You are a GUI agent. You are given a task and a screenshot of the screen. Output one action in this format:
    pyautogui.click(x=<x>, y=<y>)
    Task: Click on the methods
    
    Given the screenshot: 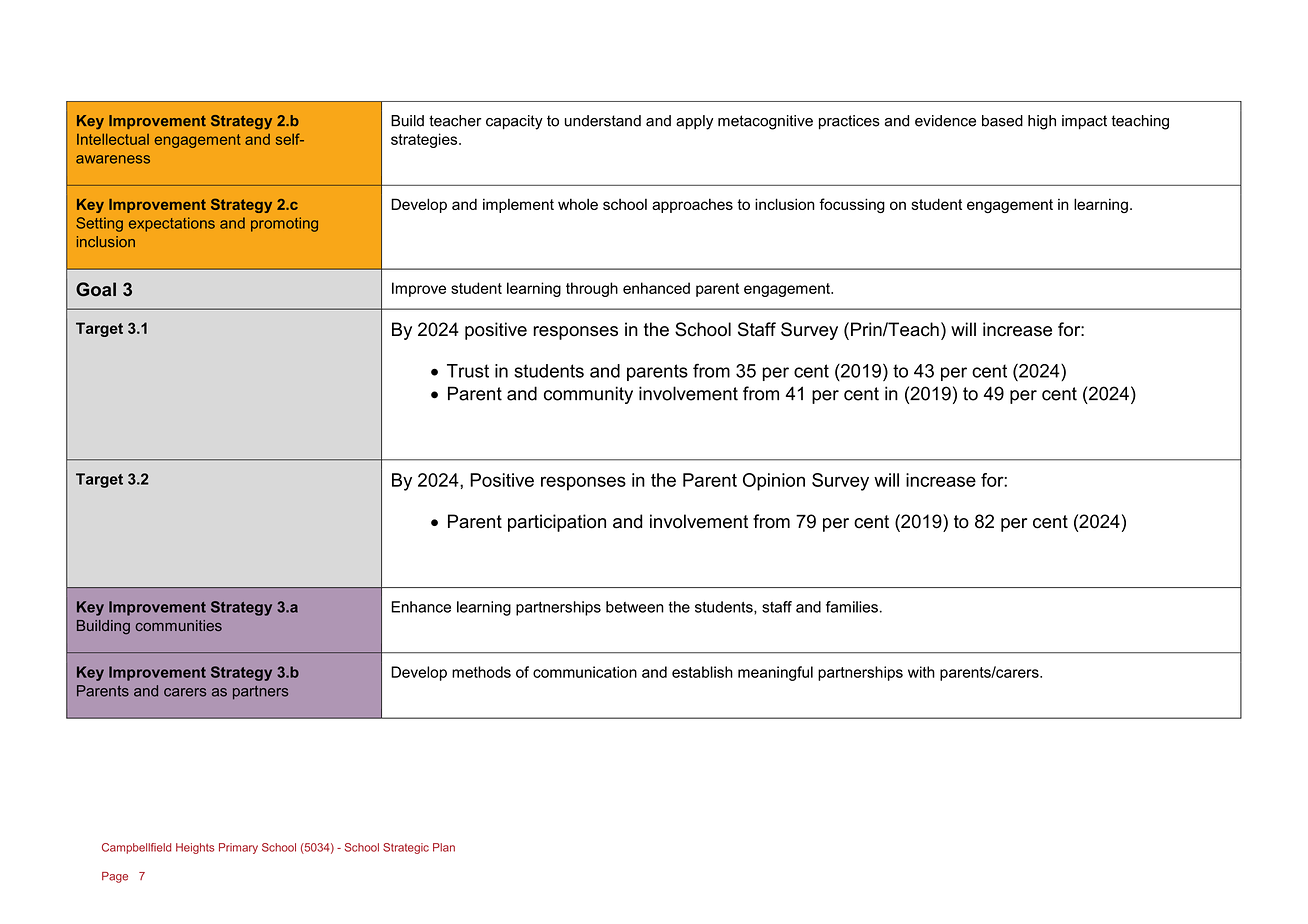 What is the action you would take?
    pyautogui.click(x=481, y=672)
